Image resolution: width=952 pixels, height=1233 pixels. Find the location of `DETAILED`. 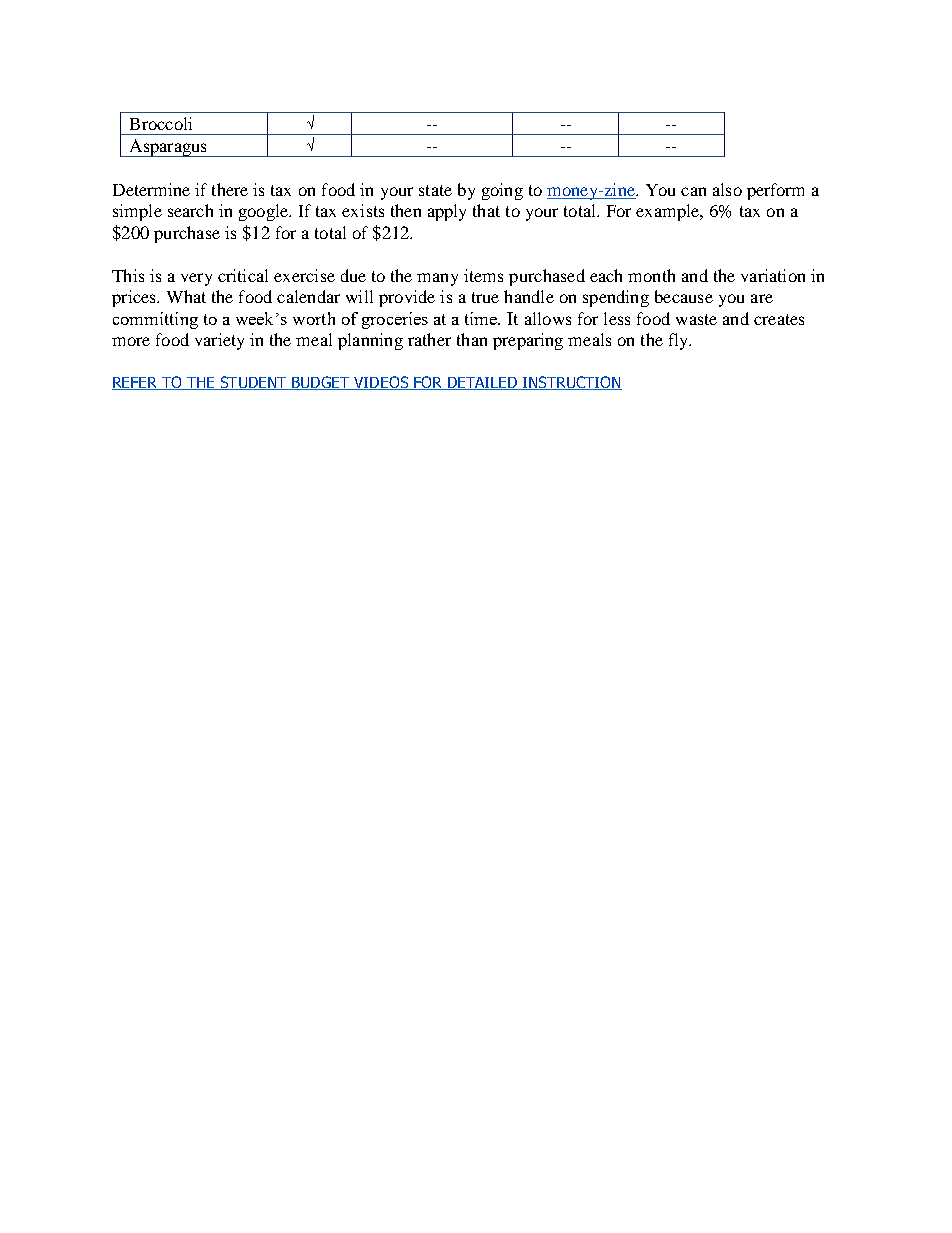

DETAILED is located at coordinates (482, 383).
